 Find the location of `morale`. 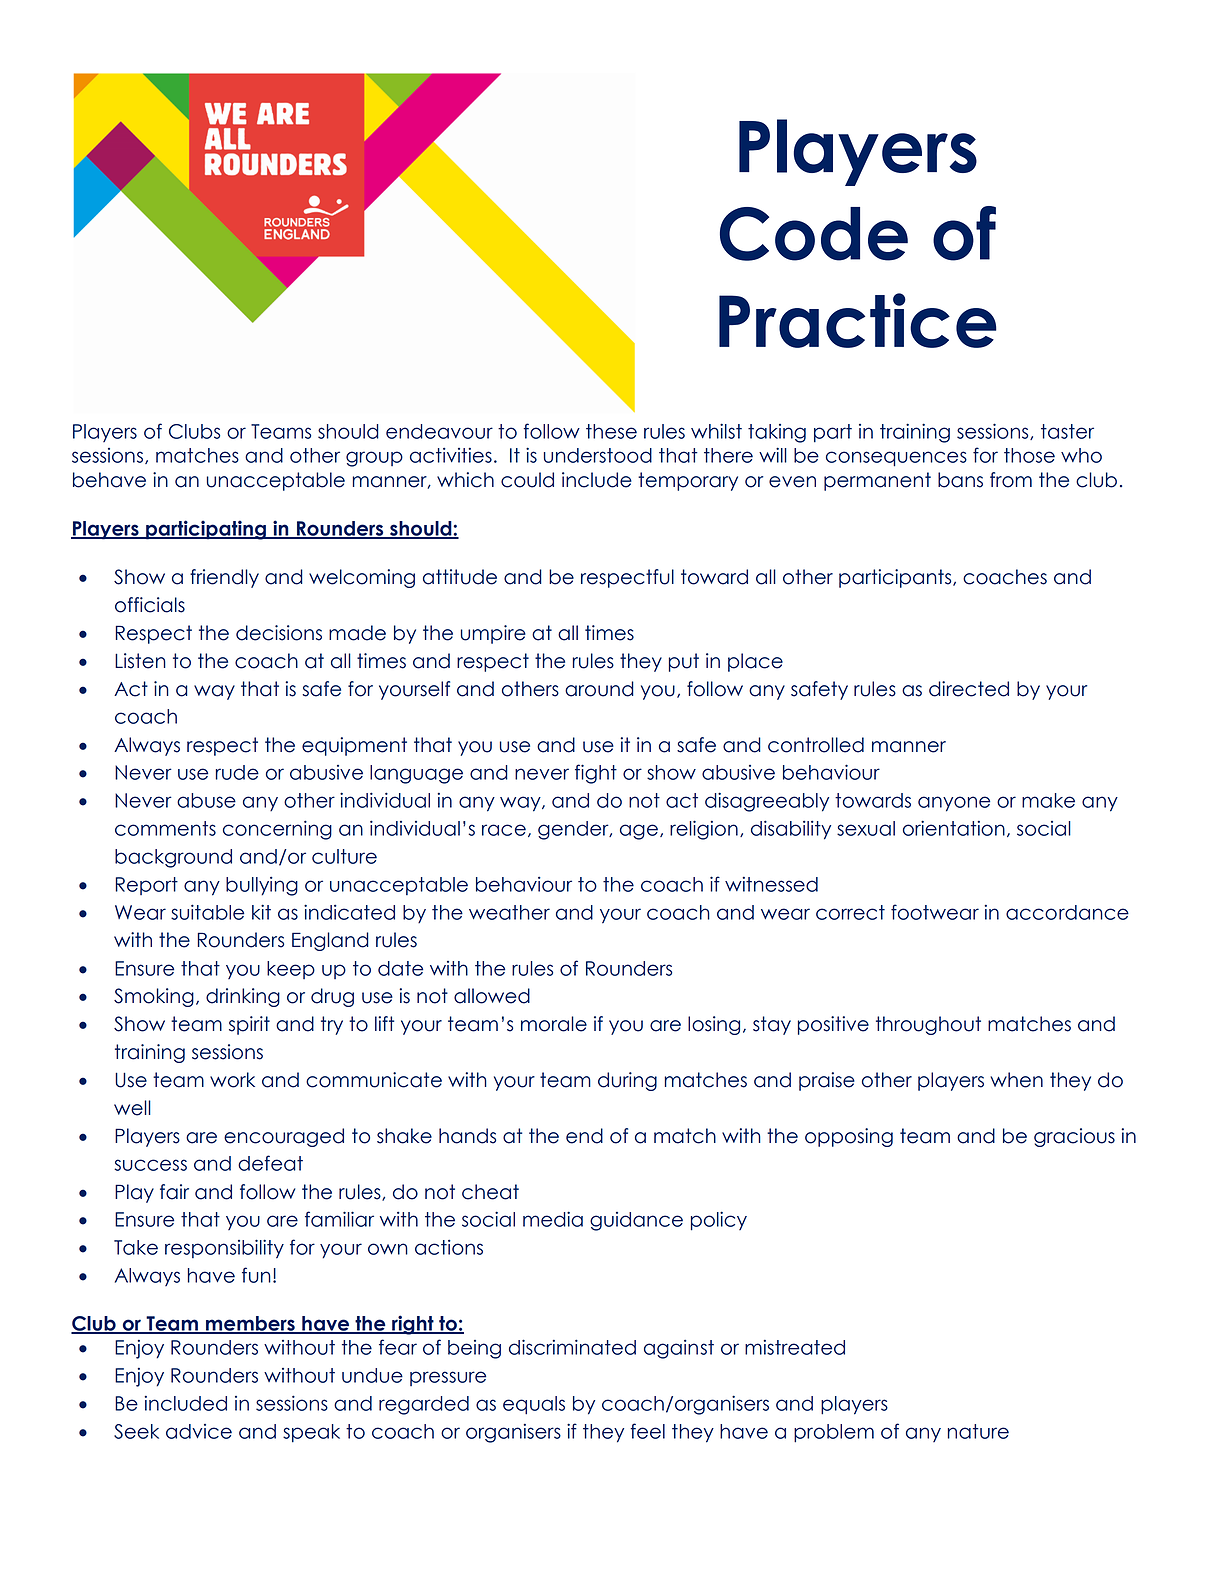

morale is located at coordinates (554, 1024).
